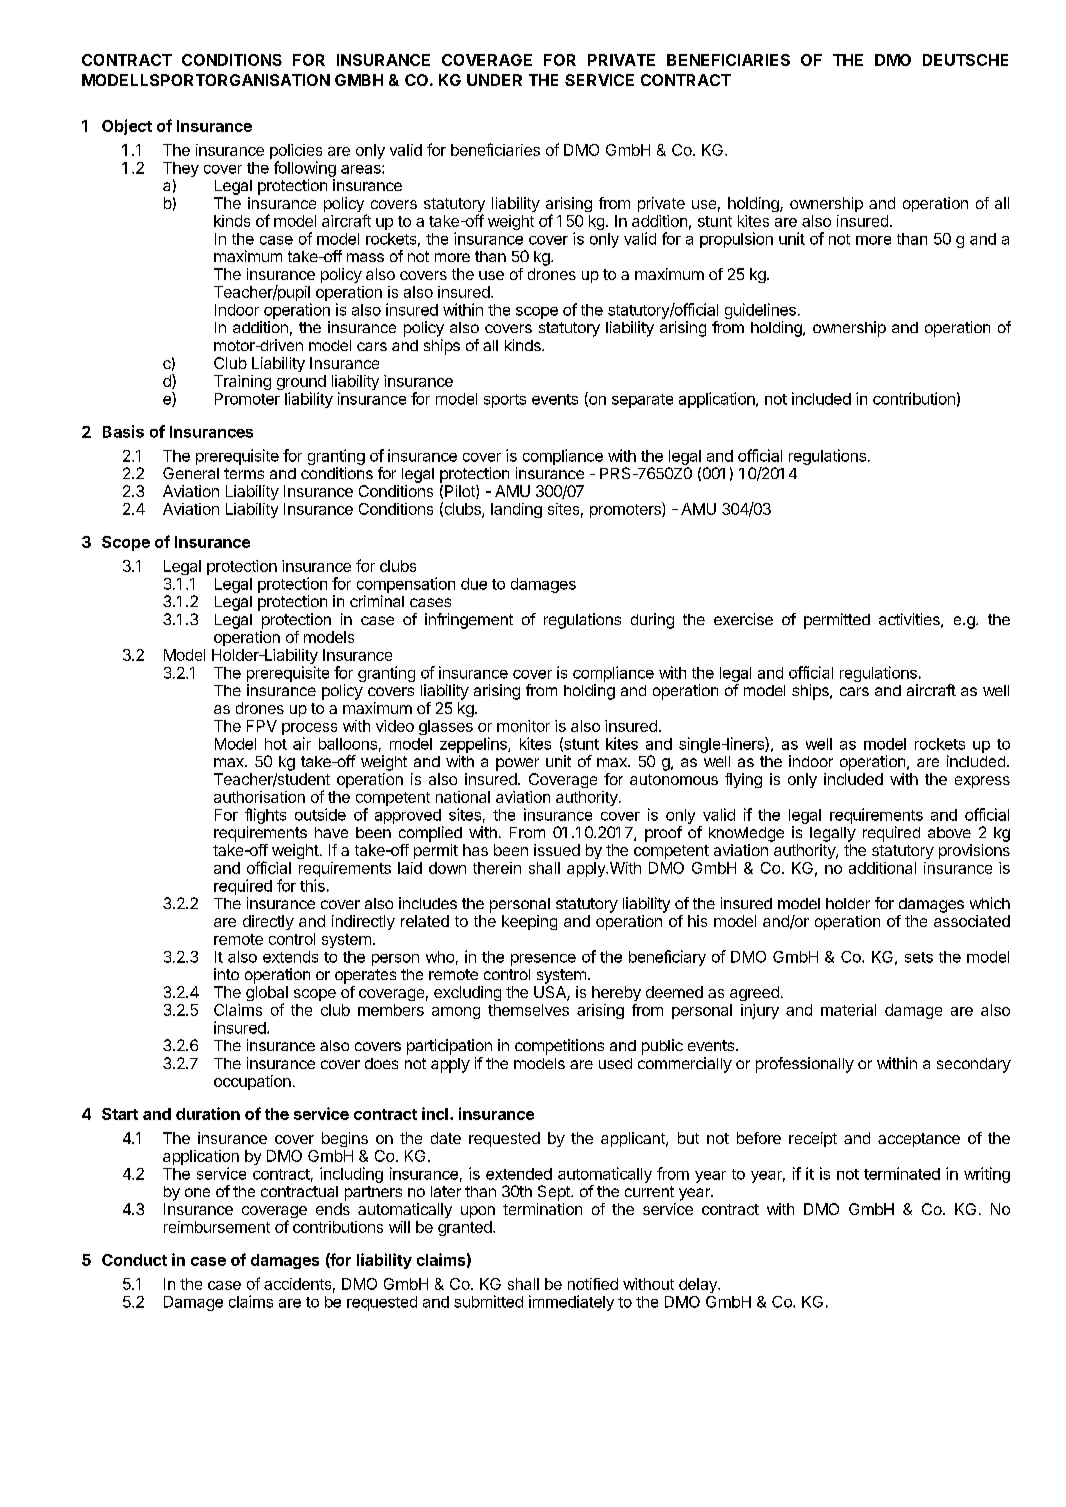 This image has width=1066, height=1507. What do you see at coordinates (593, 1284) in the image?
I see `notified` at bounding box center [593, 1284].
